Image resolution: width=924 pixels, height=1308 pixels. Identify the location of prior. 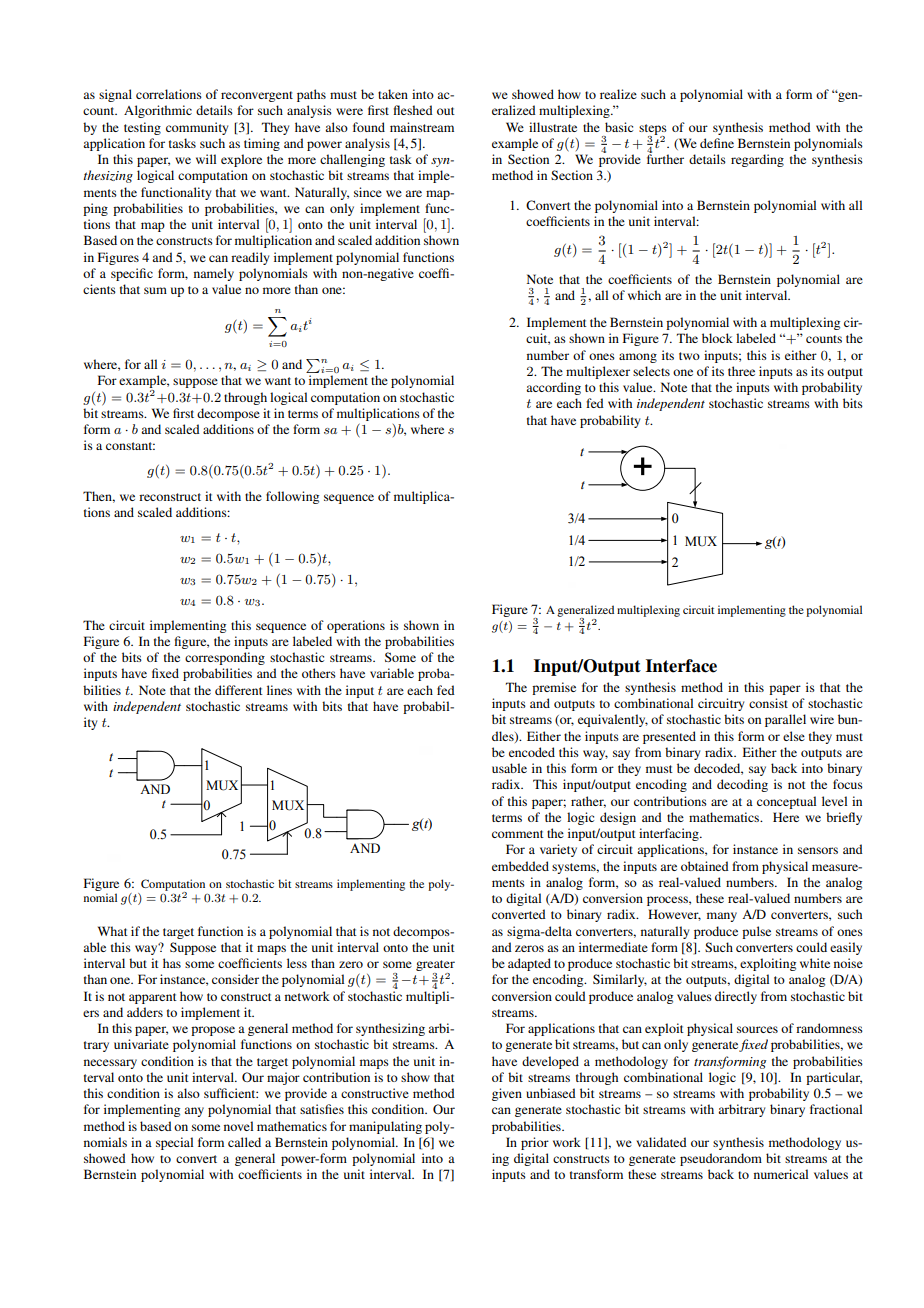
(535, 1143).
